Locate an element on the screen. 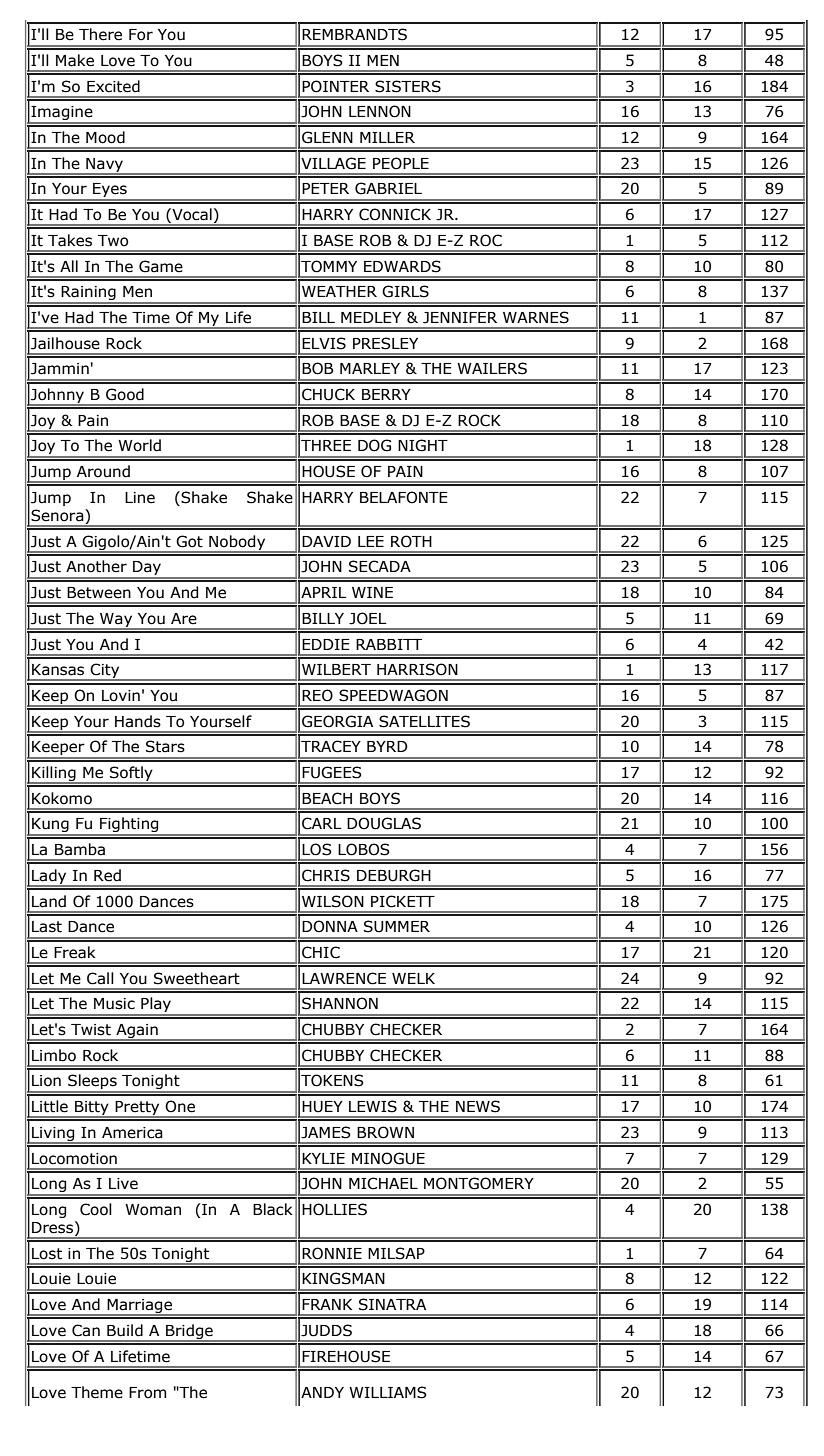 This screenshot has height=1456, width=824. SINATRA is located at coordinates (392, 1304).
